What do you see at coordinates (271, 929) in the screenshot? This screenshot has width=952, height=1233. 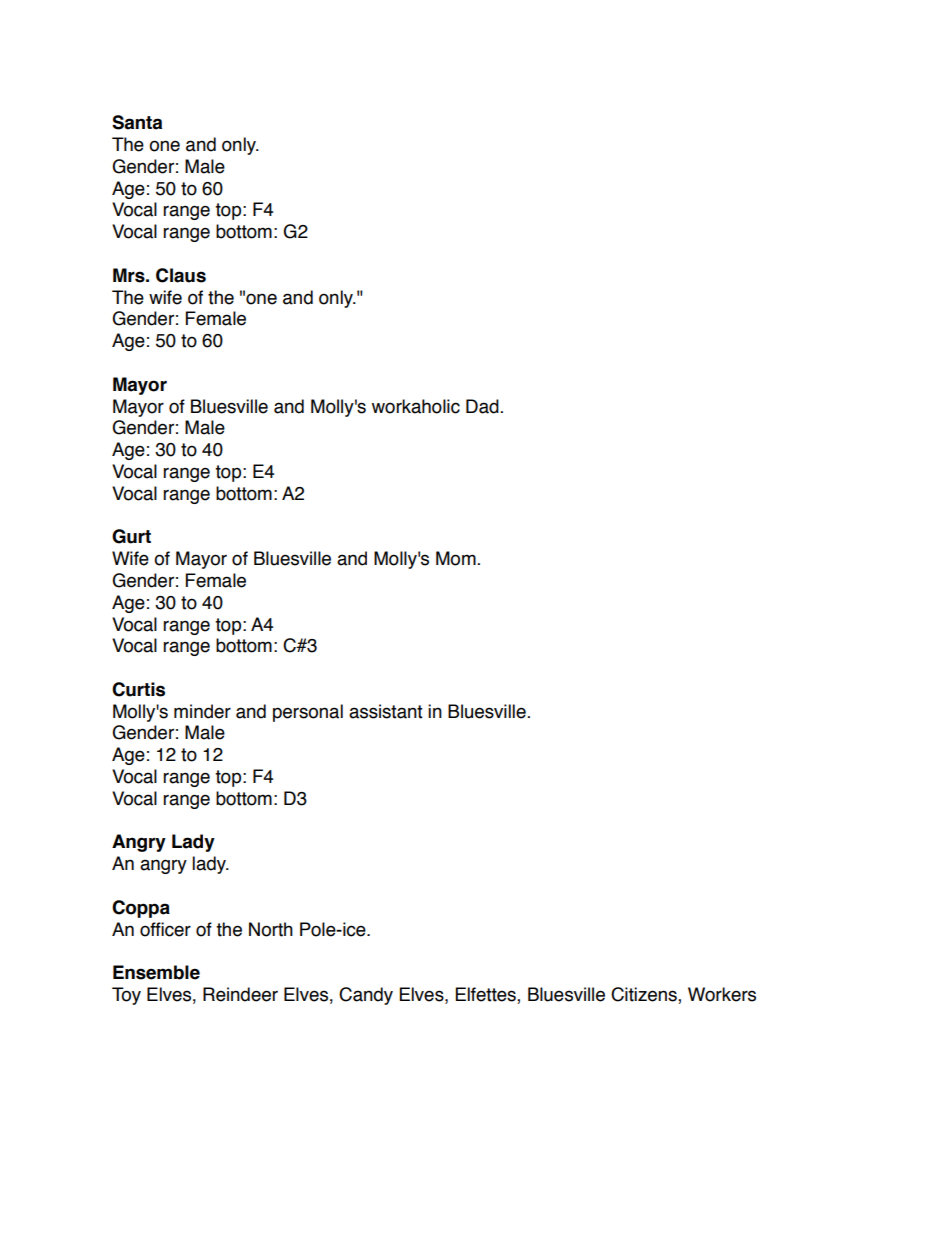 I see `North` at bounding box center [271, 929].
